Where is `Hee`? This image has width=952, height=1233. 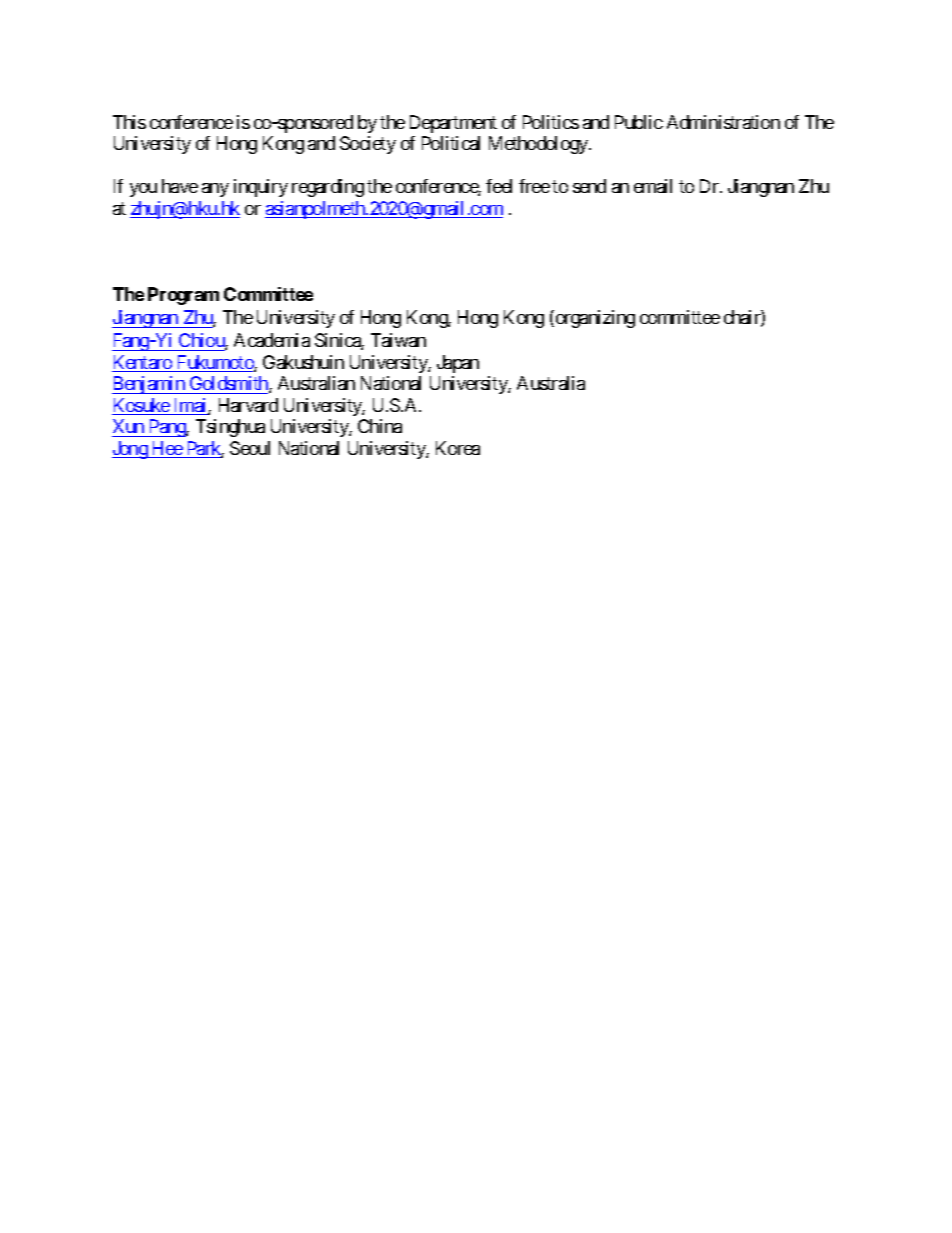 Hee is located at coordinates (167, 449).
